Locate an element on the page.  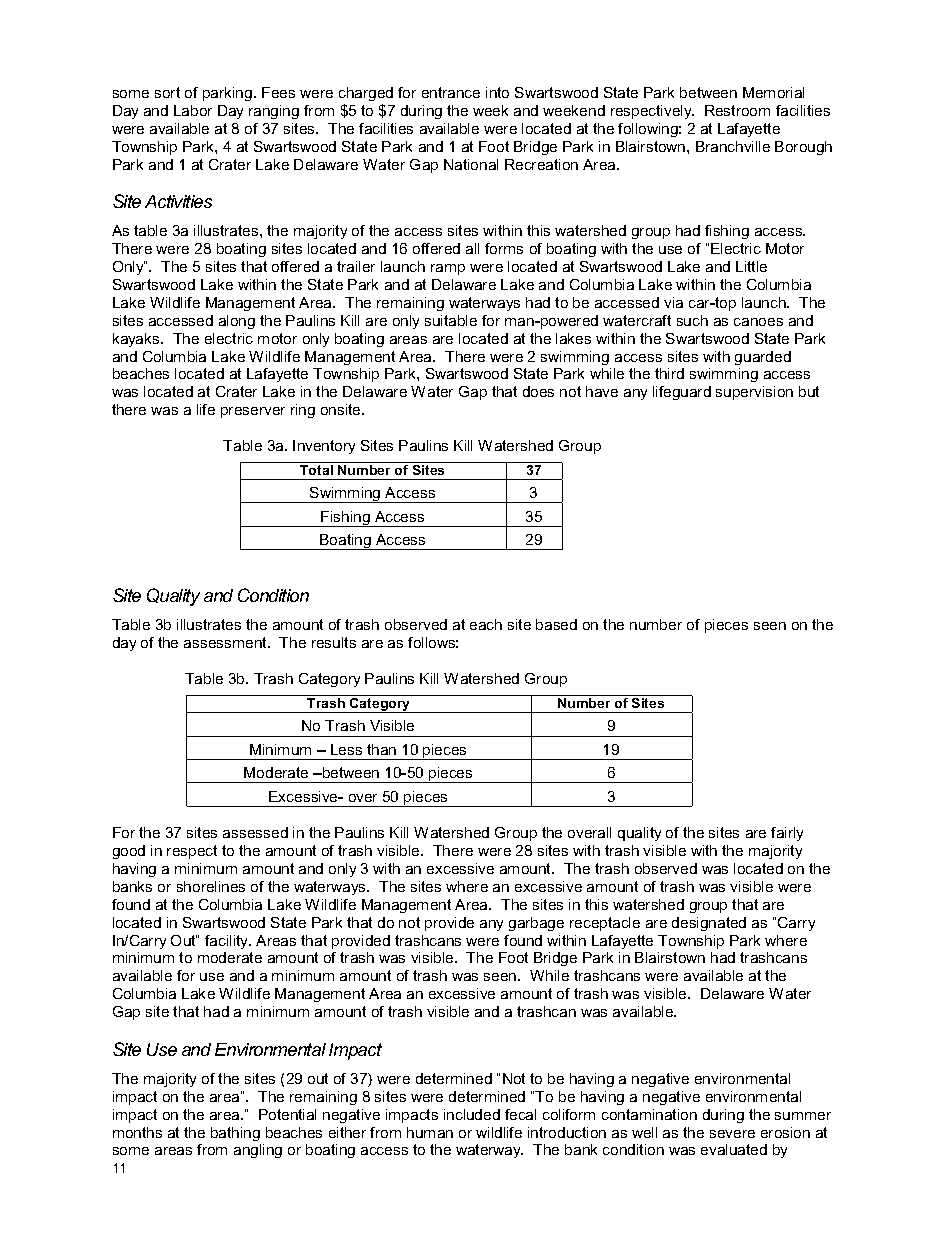
does is located at coordinates (538, 391).
